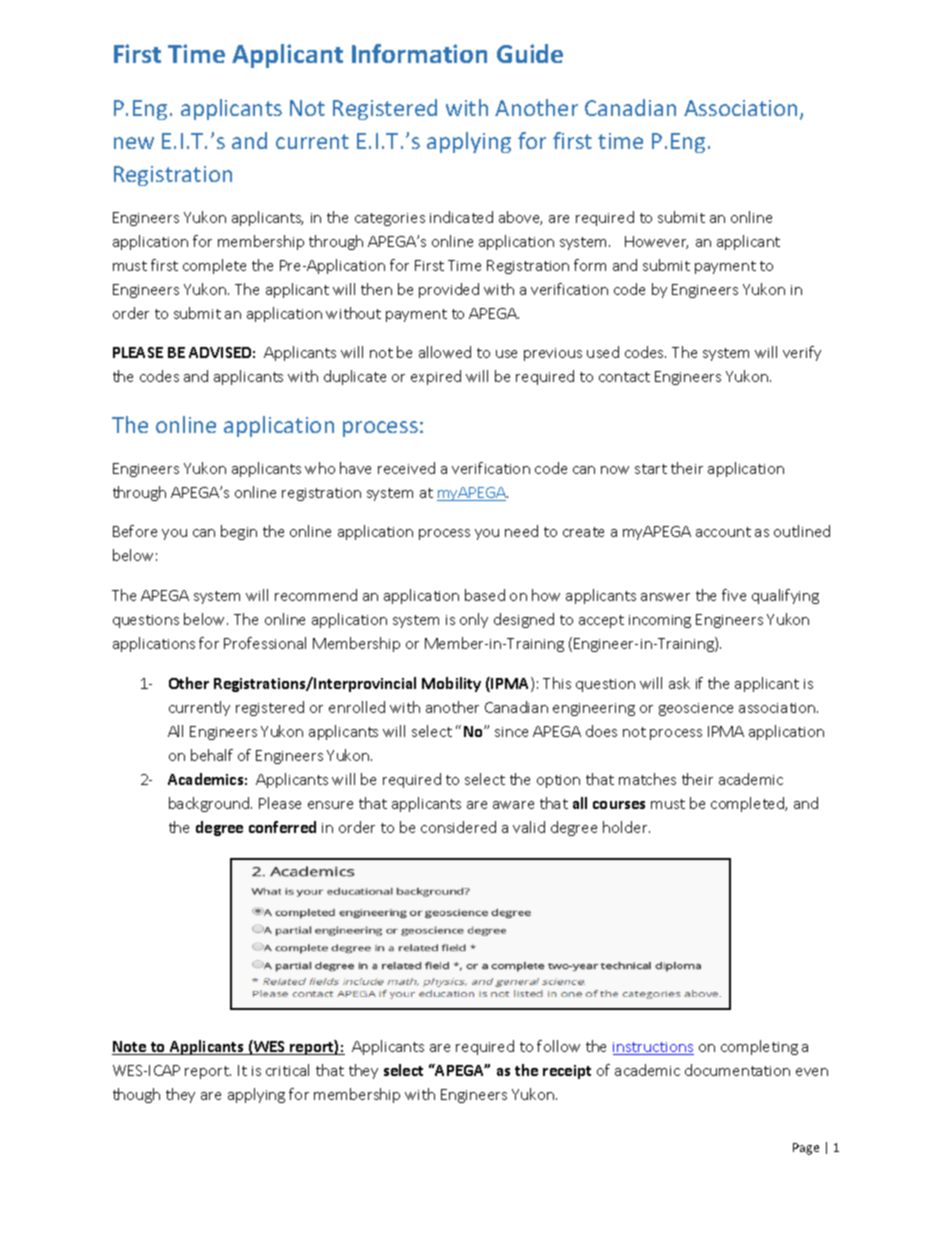 The image size is (952, 1233). What do you see at coordinates (647, 779) in the screenshot?
I see `matches` at bounding box center [647, 779].
